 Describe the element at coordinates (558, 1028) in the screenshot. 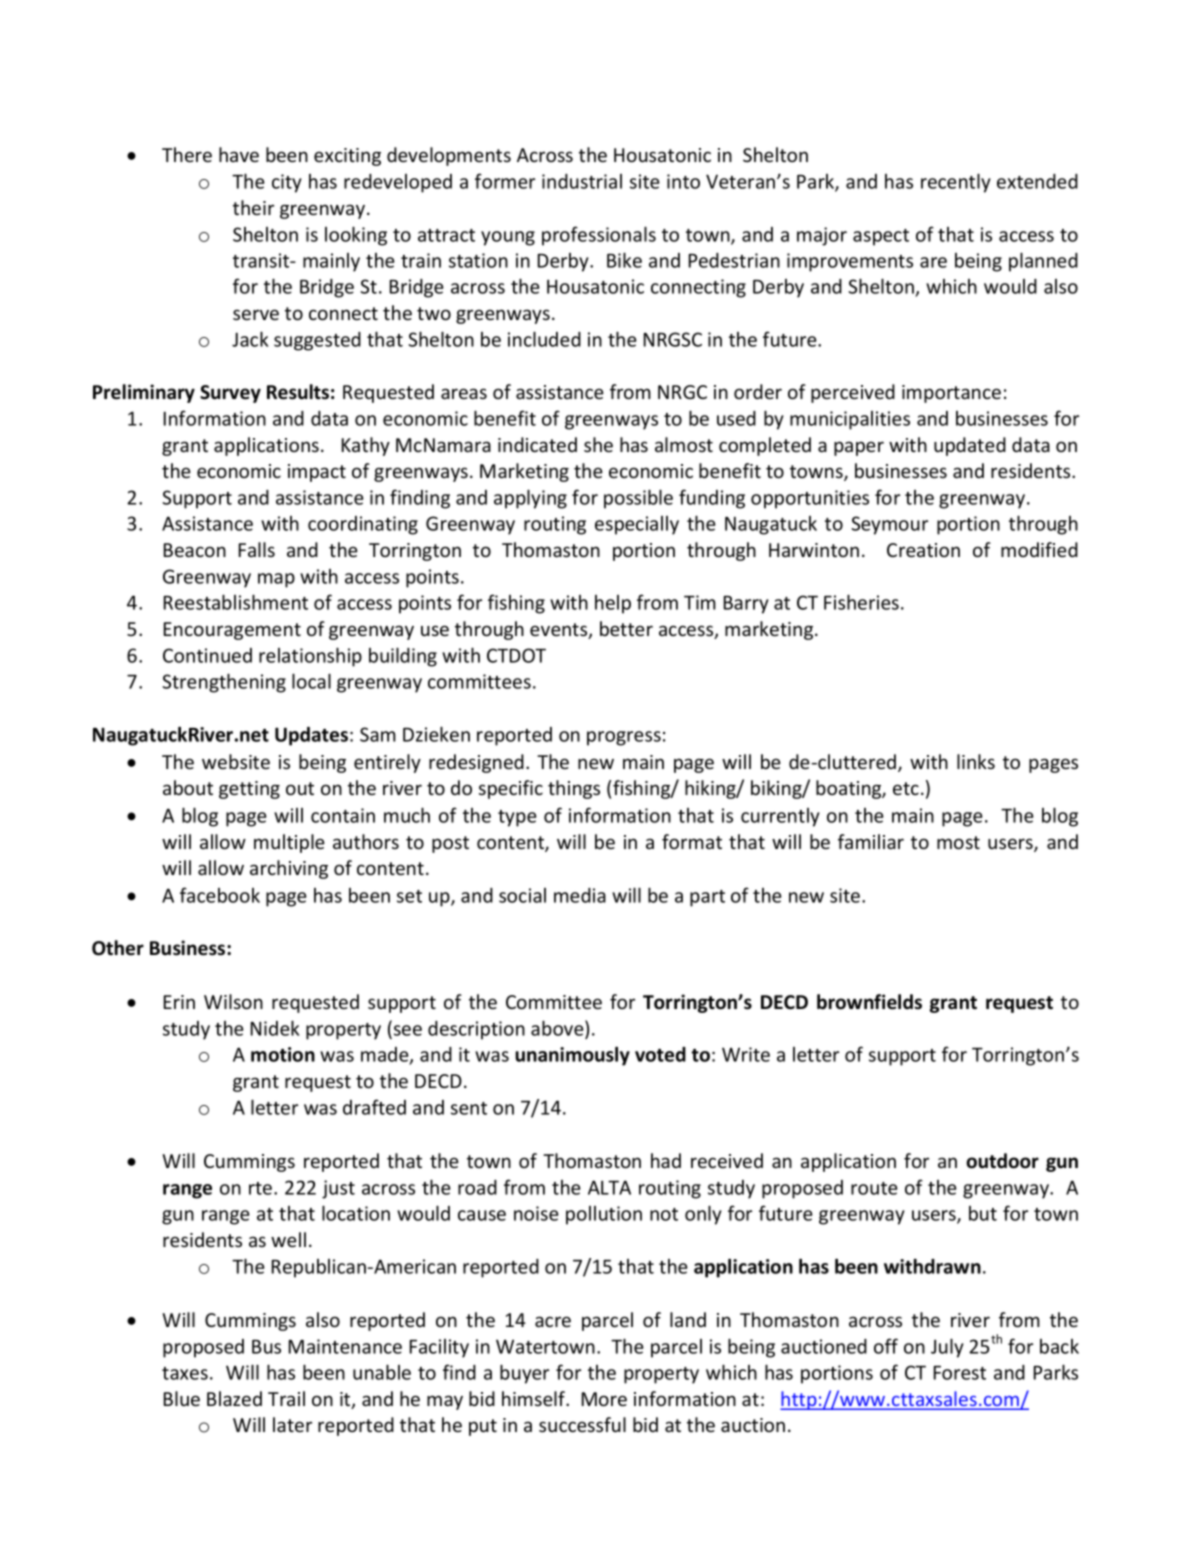

I see `above` at that location.
